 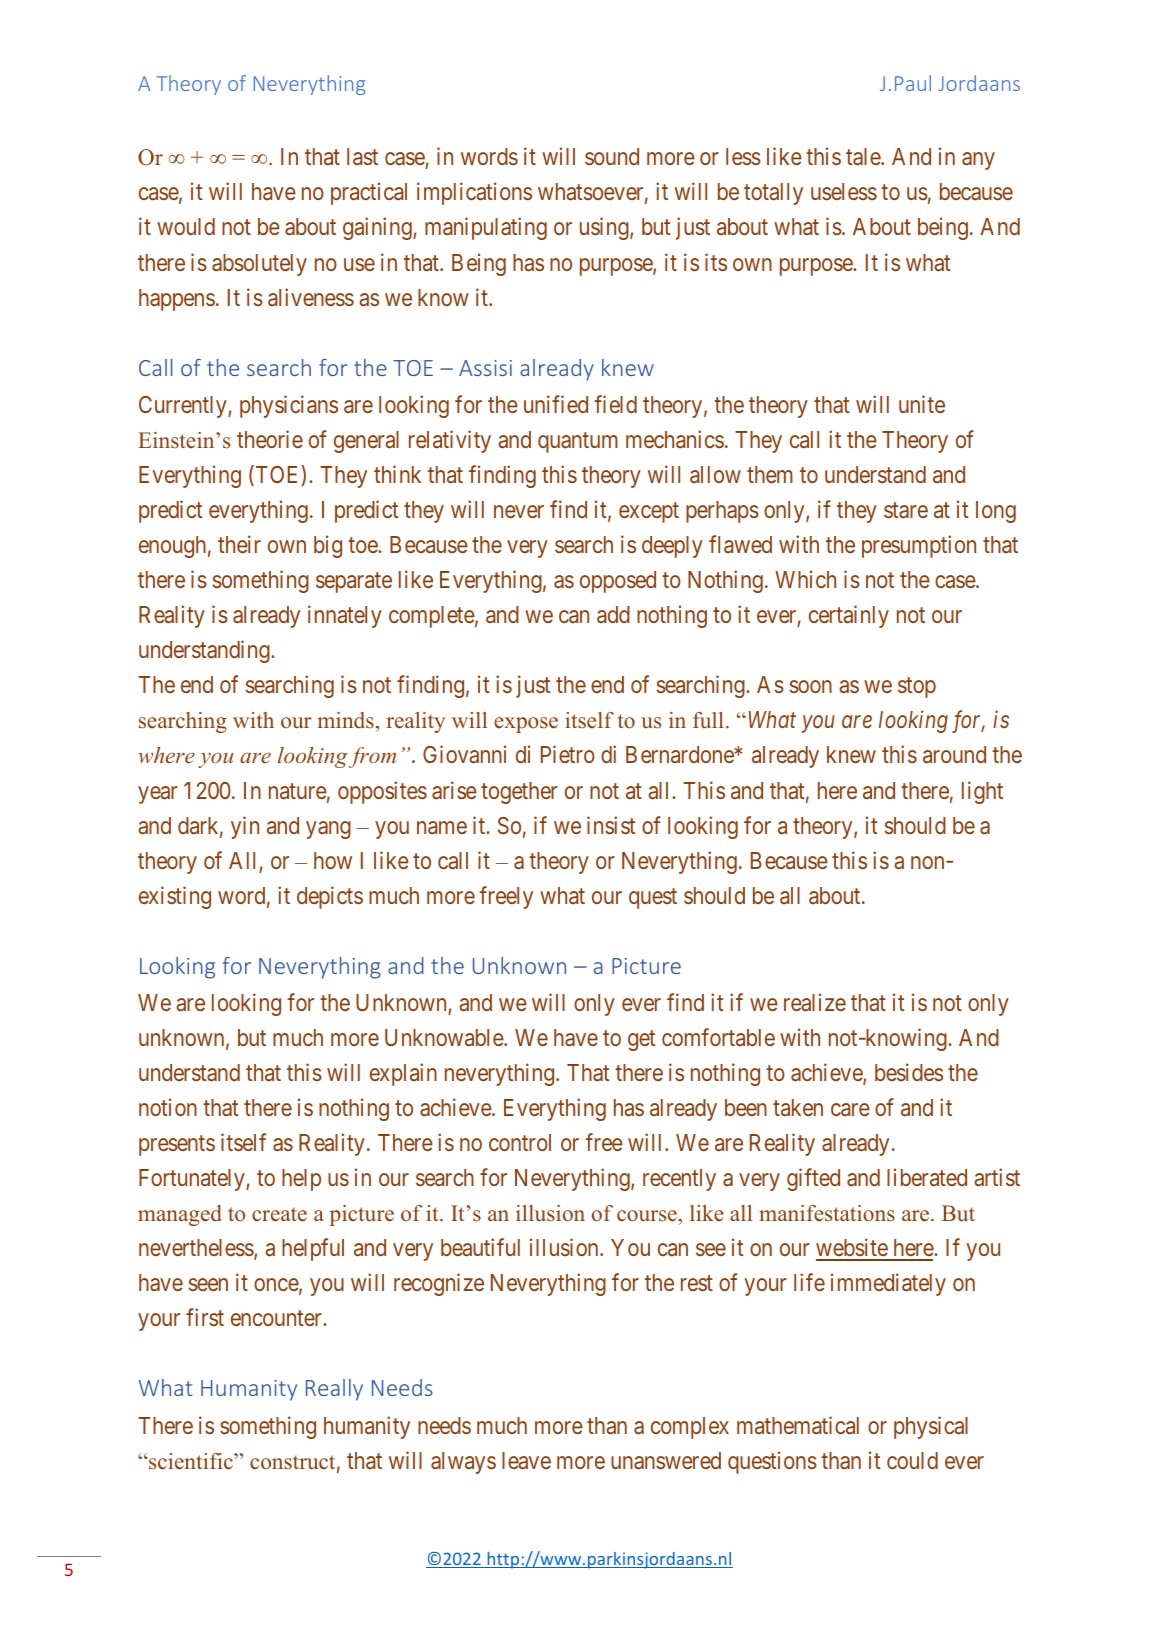 I want to click on tale, so click(x=864, y=156).
